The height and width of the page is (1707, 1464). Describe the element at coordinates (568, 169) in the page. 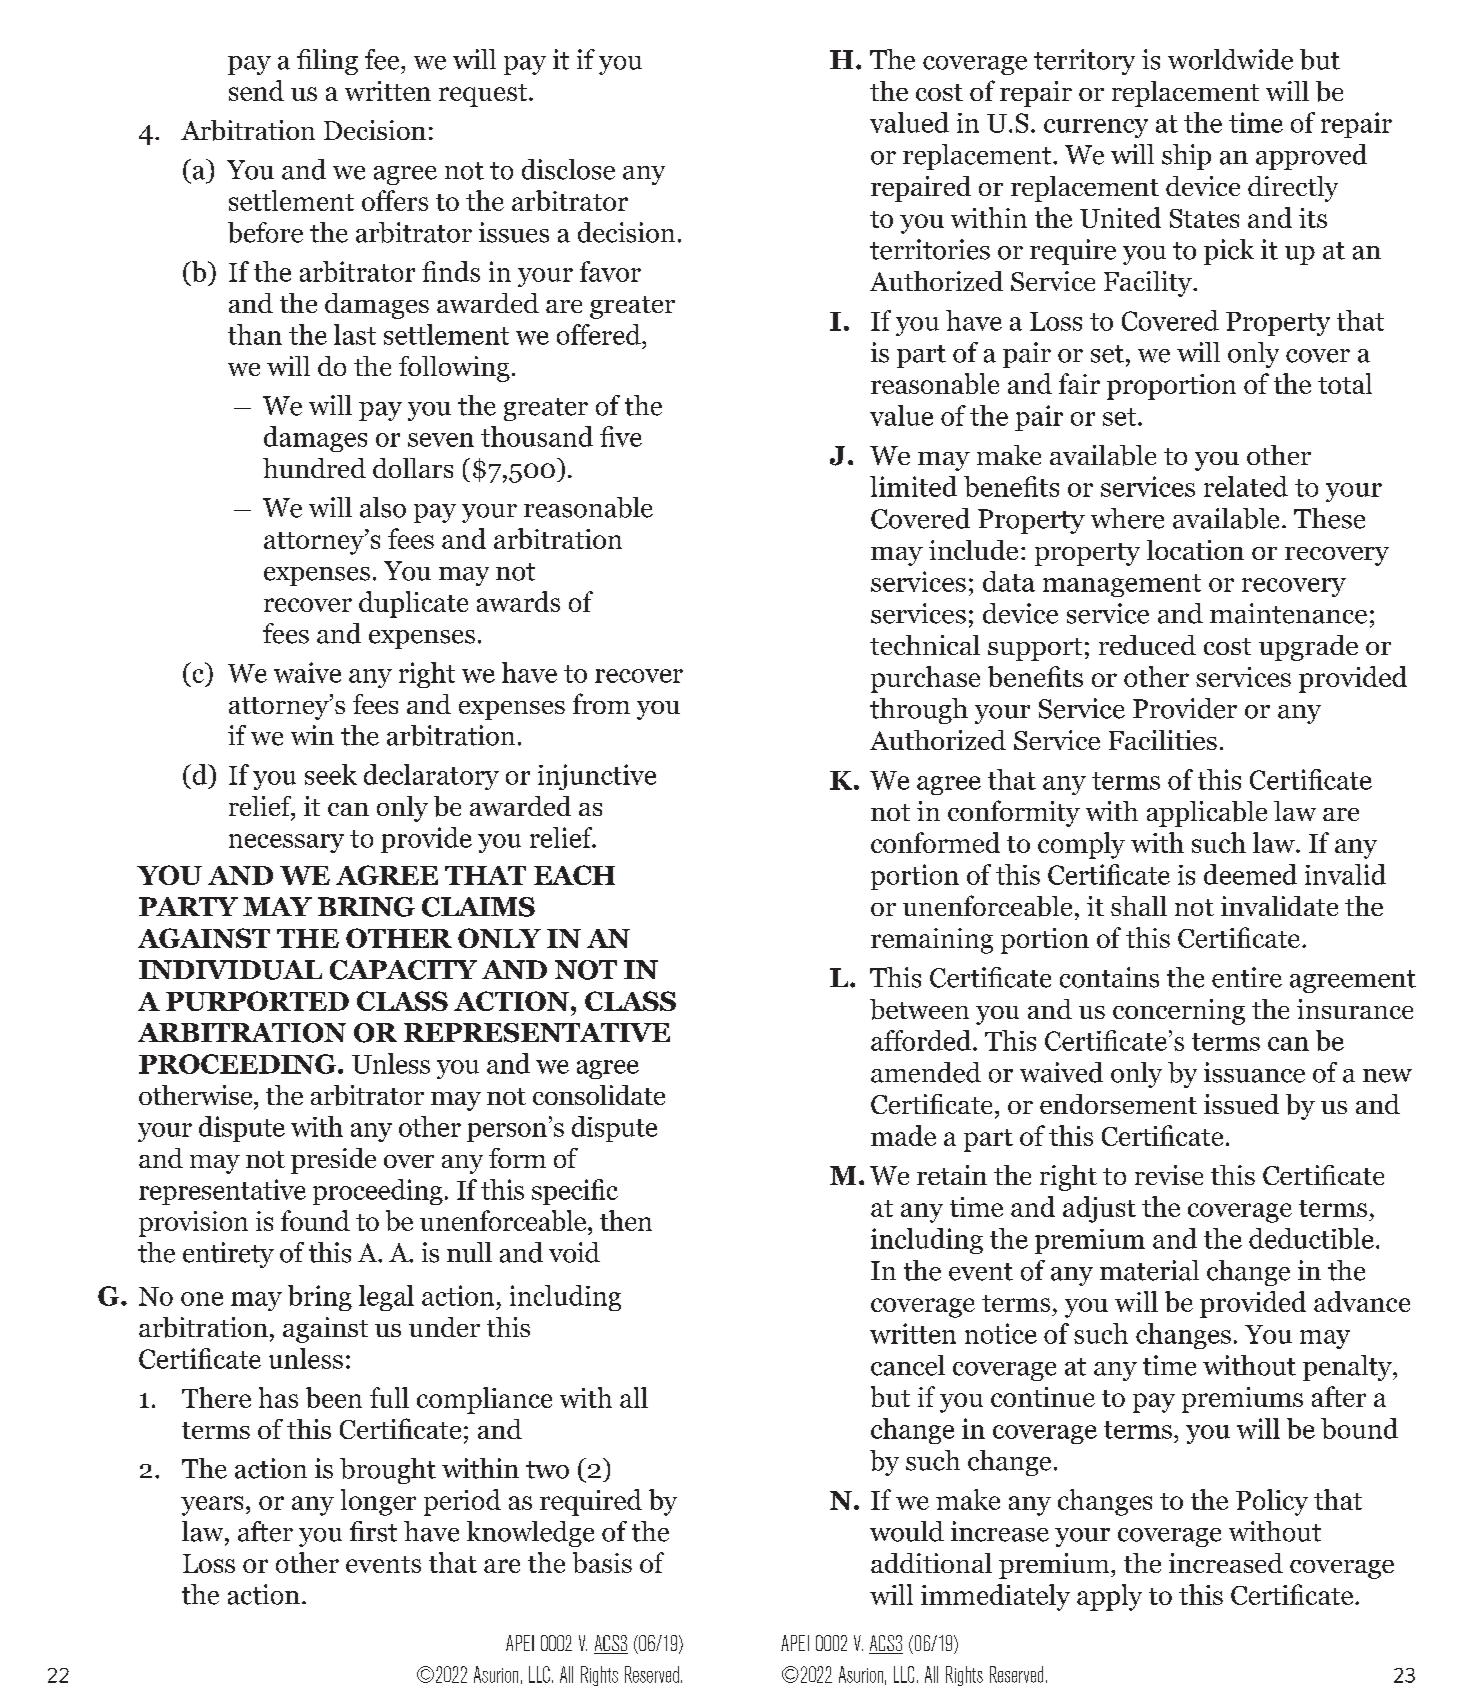

I see `disclose` at that location.
